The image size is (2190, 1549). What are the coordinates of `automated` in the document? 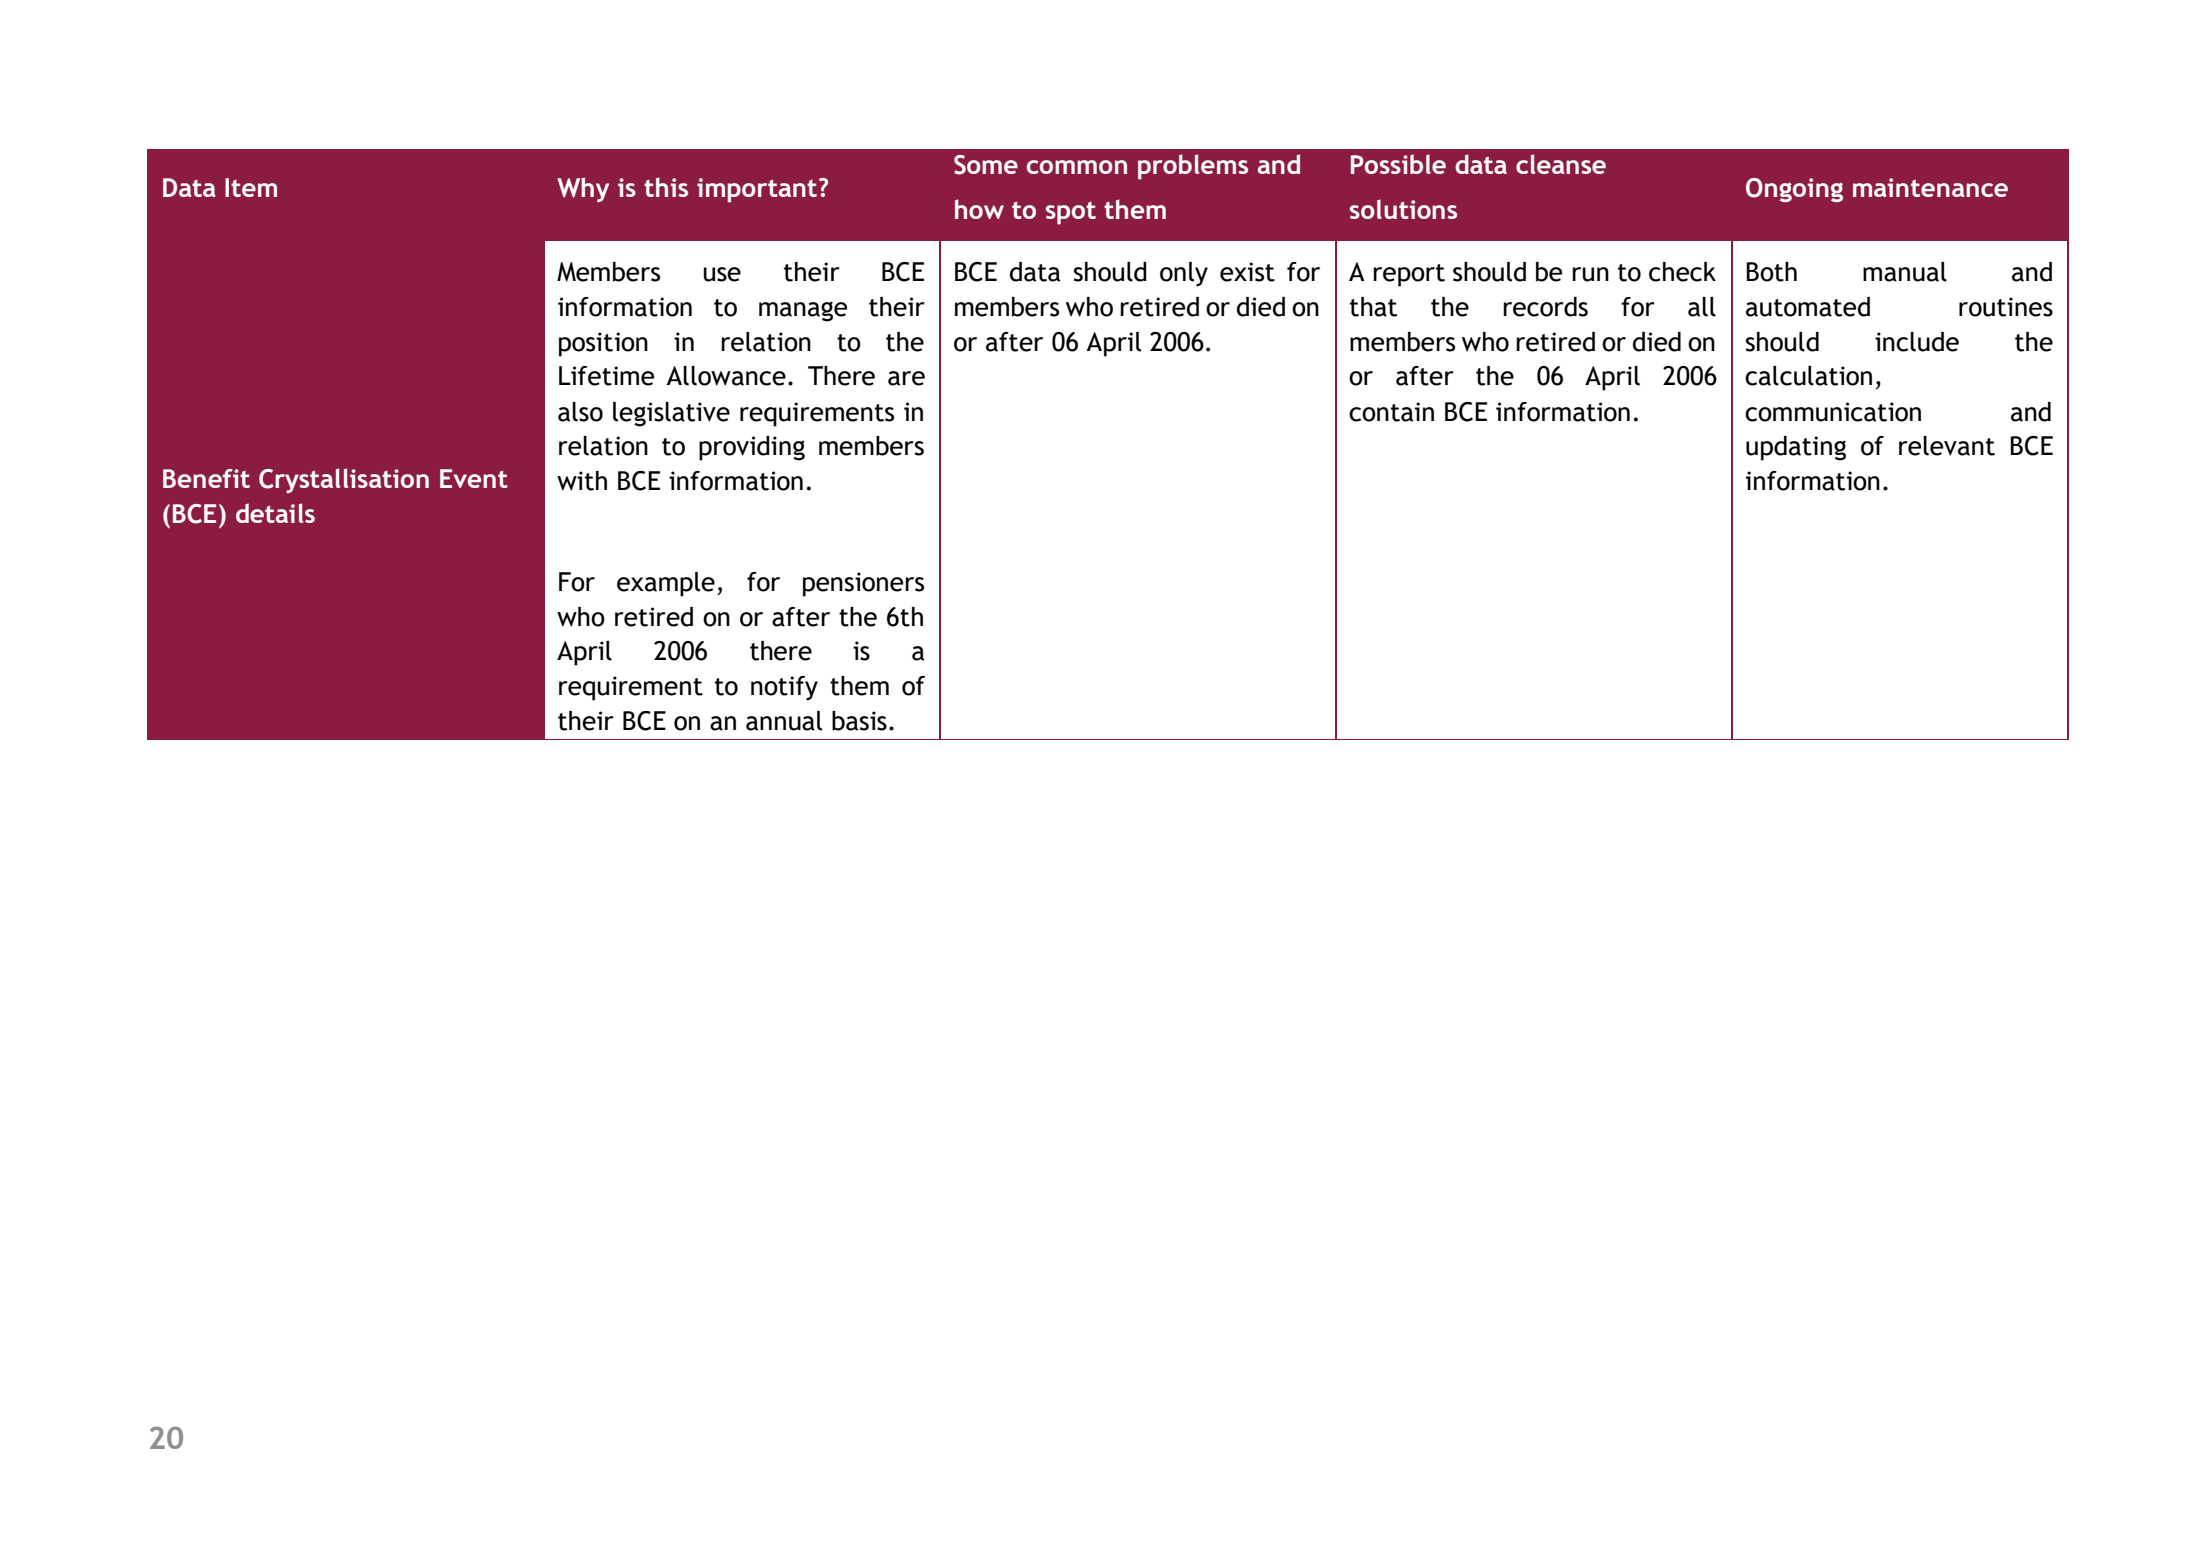 It's located at (1808, 307).
